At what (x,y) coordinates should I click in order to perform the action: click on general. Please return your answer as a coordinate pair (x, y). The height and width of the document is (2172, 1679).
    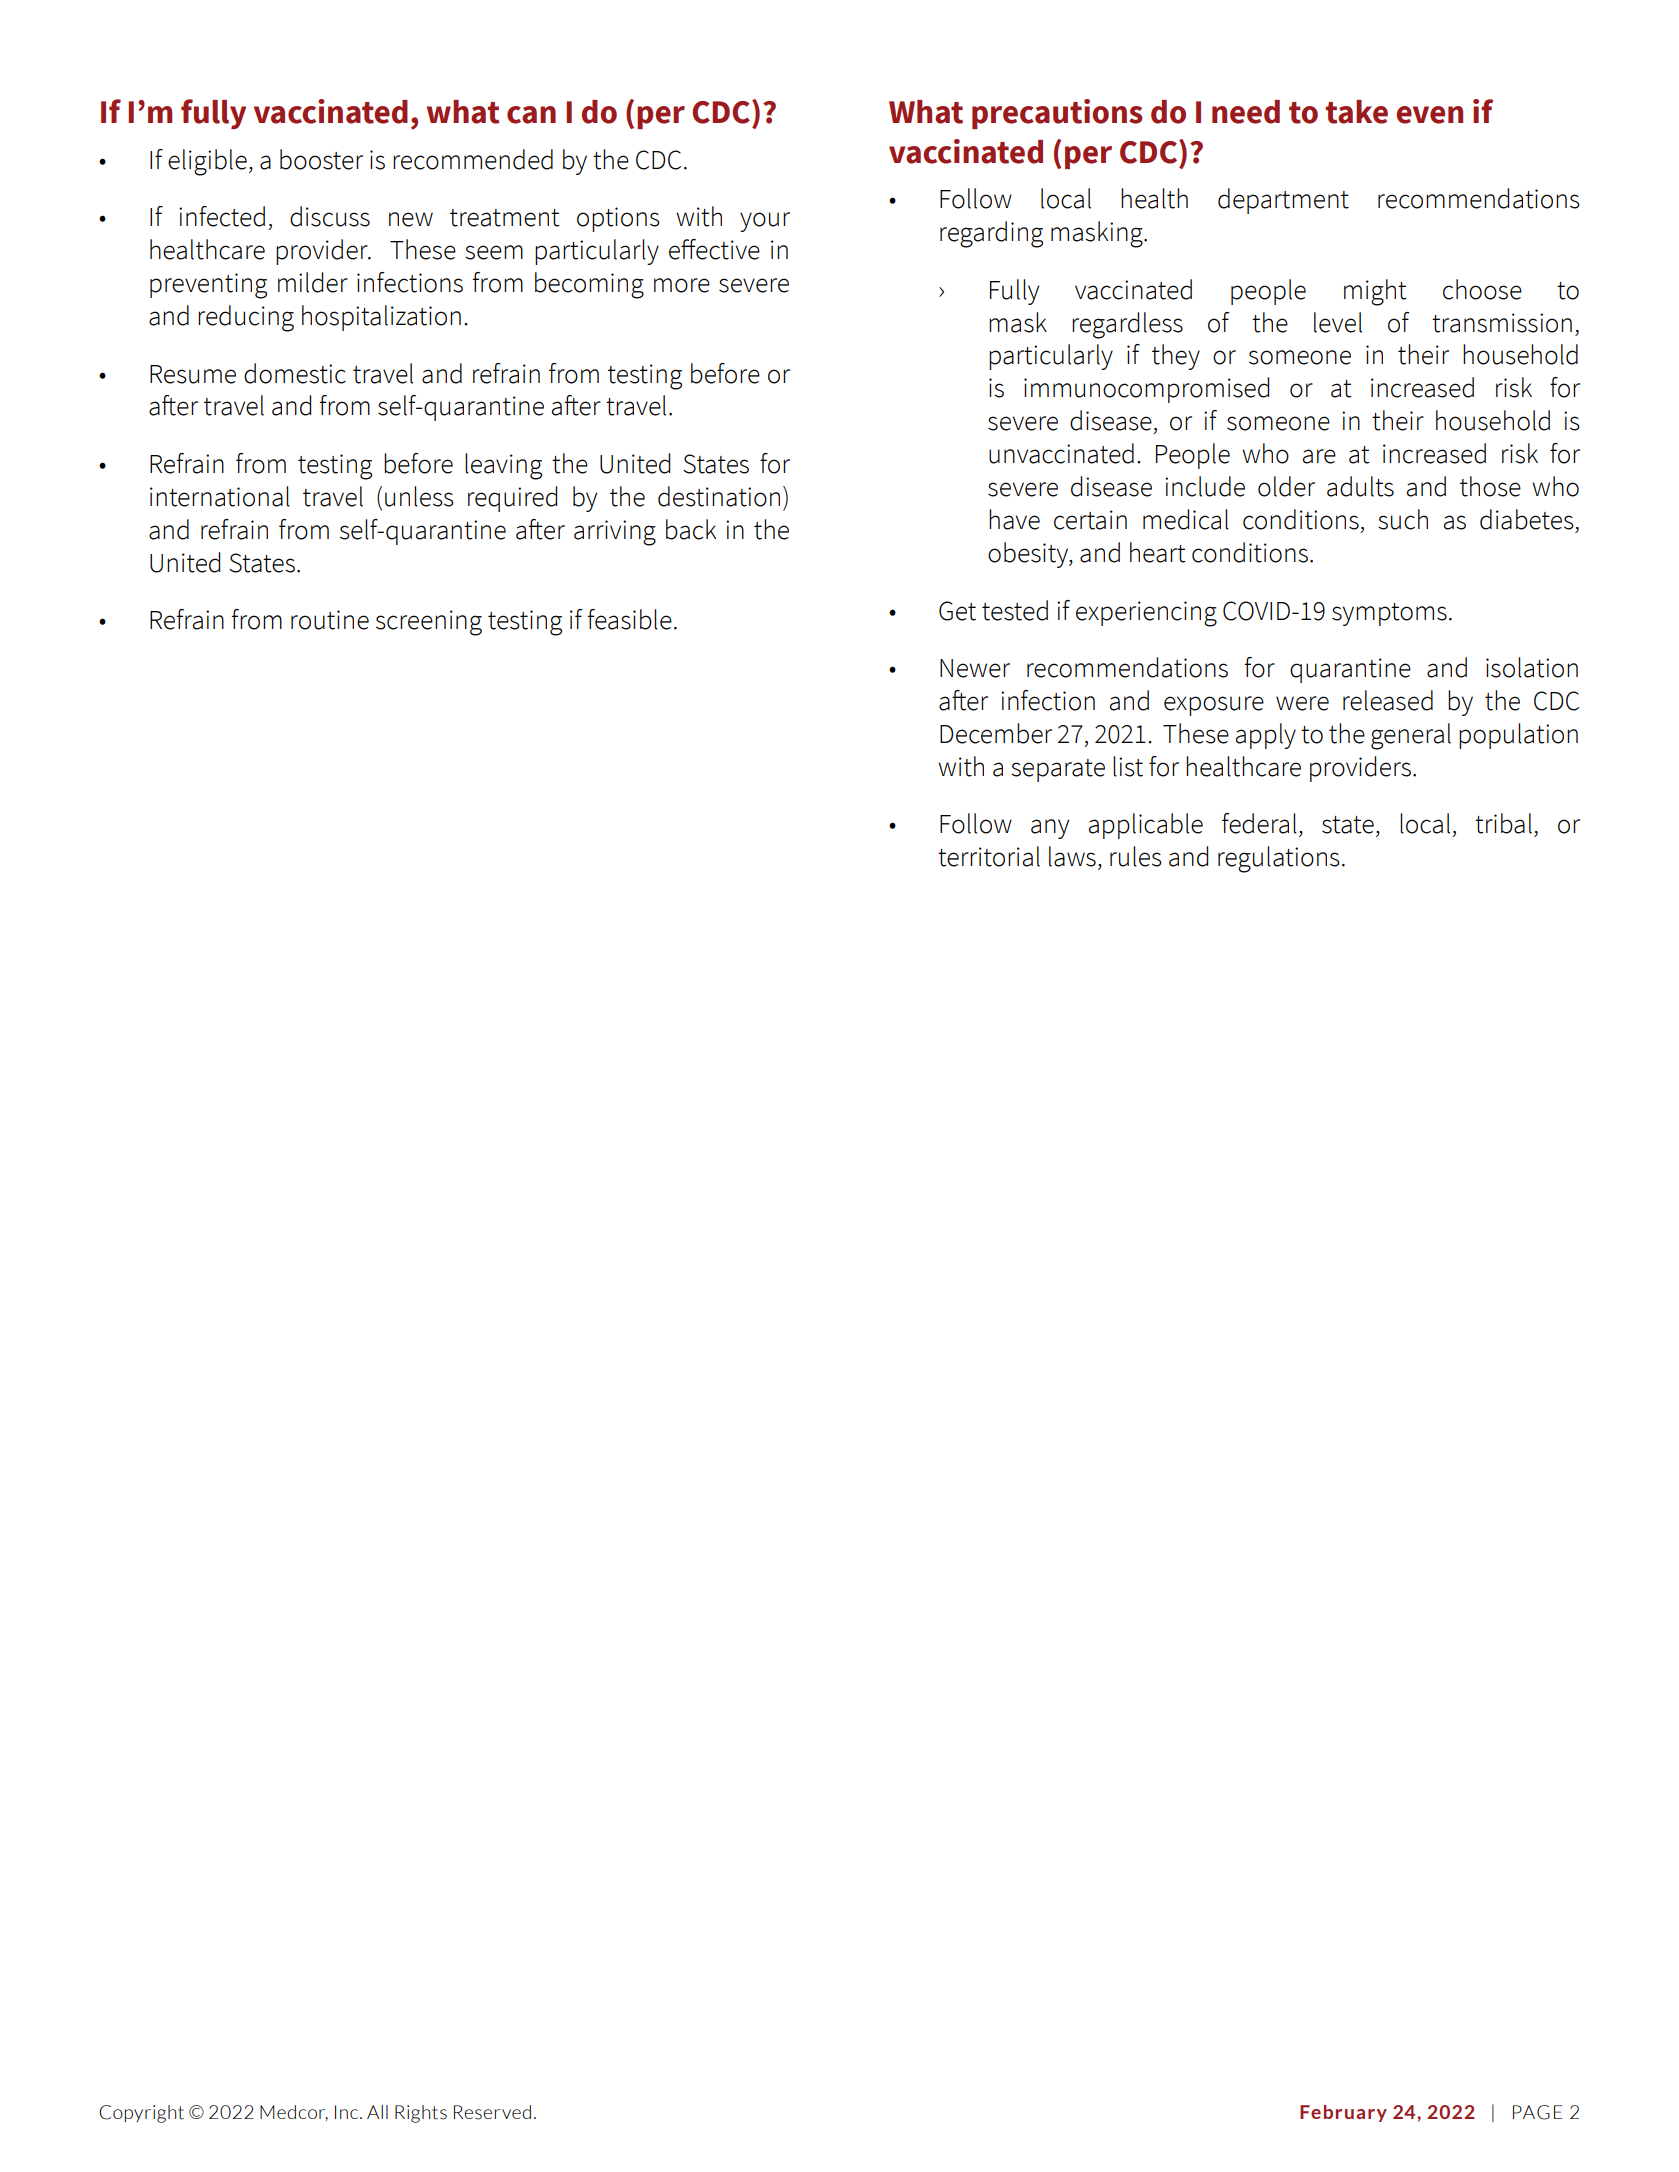
    Looking at the image, I should click on (1411, 736).
